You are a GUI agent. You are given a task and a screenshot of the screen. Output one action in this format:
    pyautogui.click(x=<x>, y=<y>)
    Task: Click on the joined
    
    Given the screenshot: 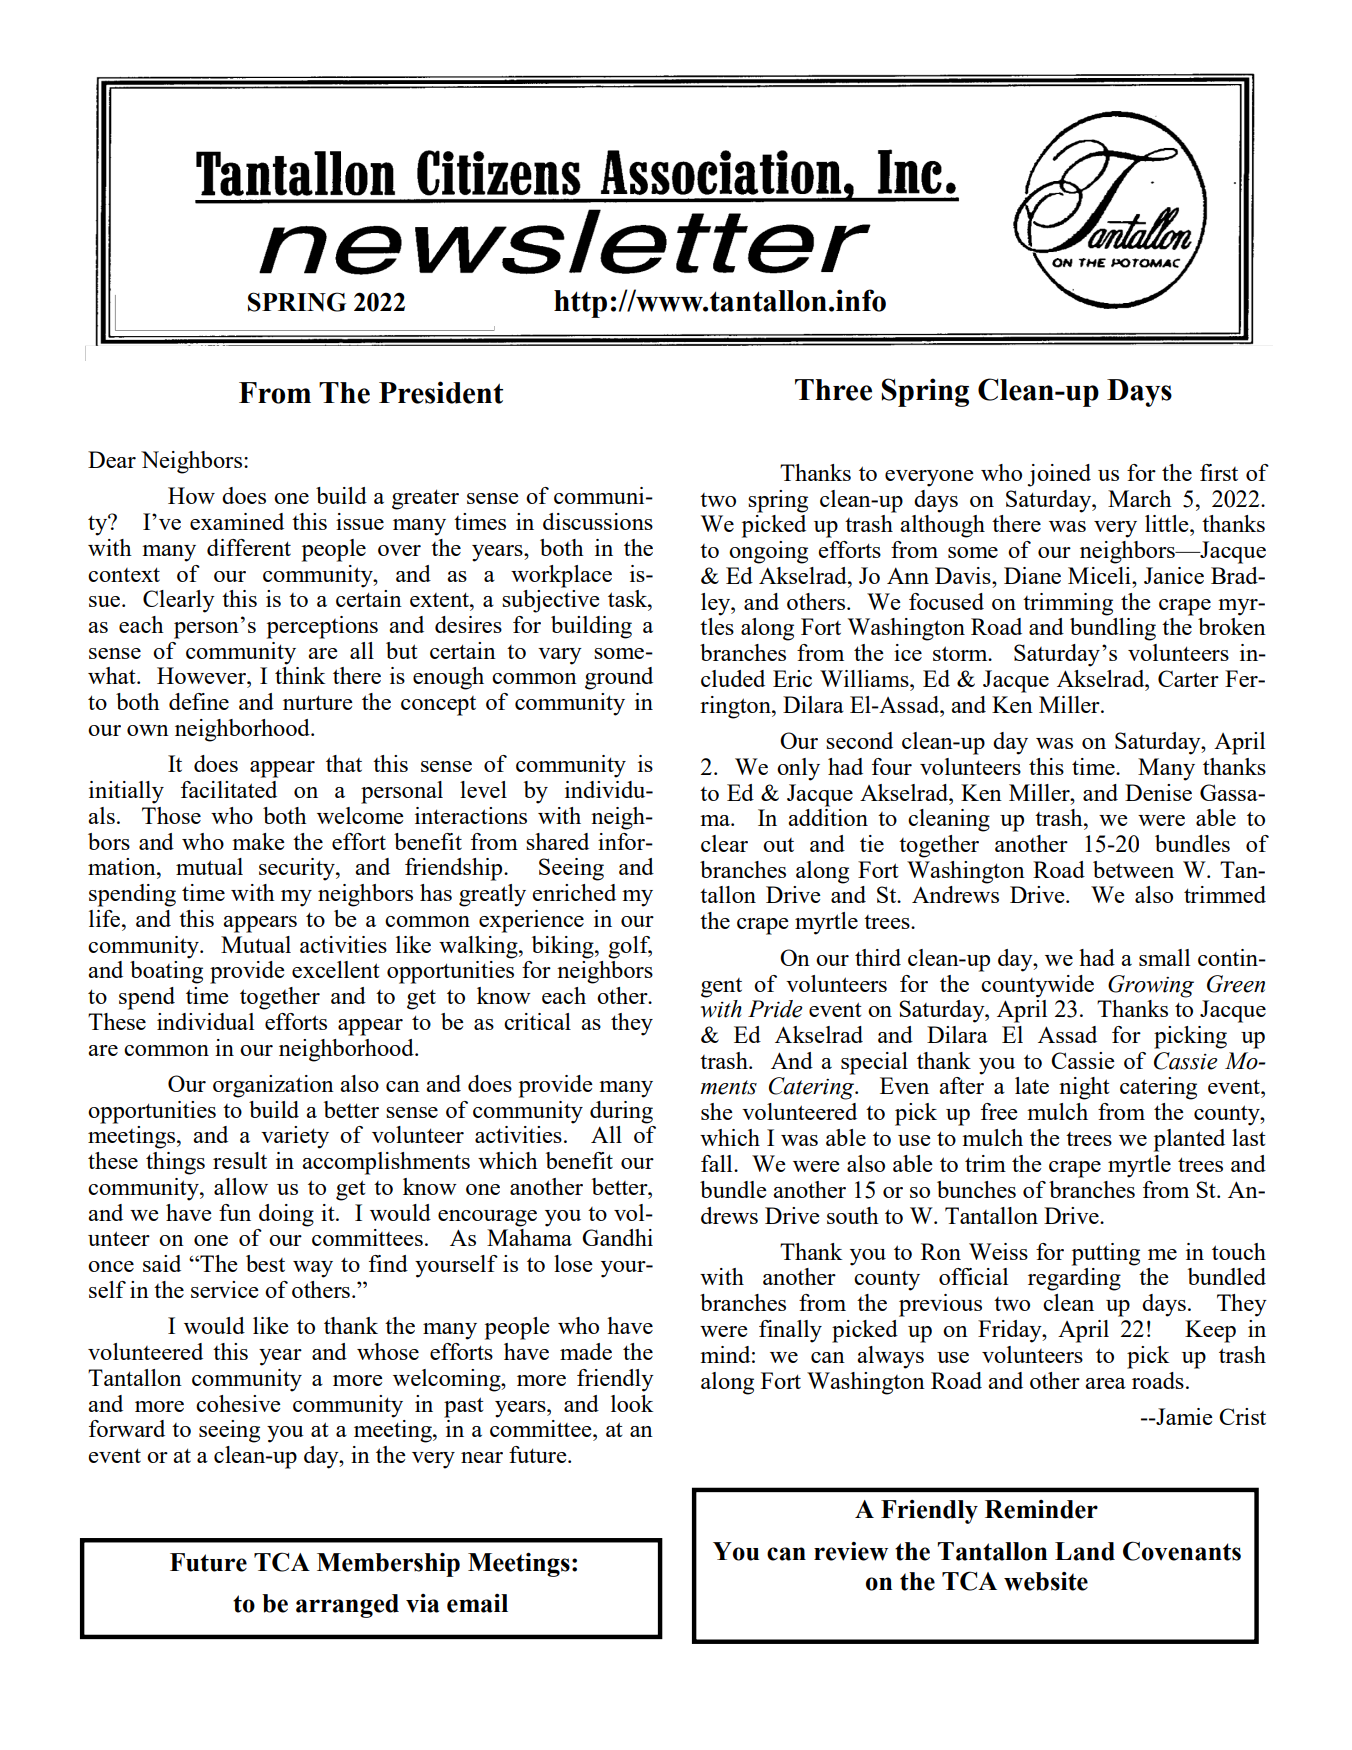 What is the action you would take?
    pyautogui.click(x=1059, y=475)
